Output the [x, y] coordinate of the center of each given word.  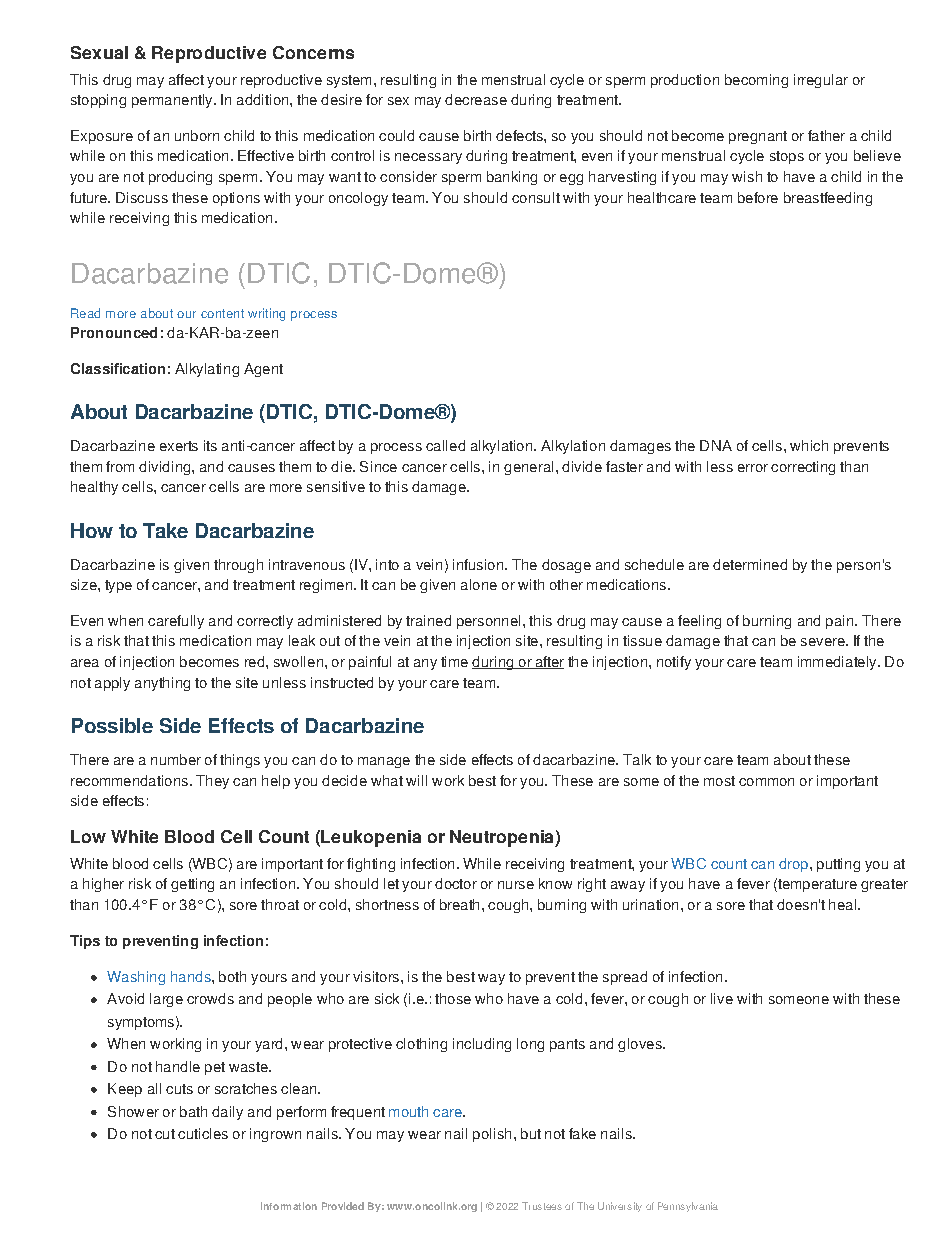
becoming [756, 81]
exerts [179, 446]
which [809, 445]
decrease [476, 99]
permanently [173, 101]
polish [492, 1135]
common [766, 782]
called [445, 445]
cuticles [203, 1133]
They [212, 782]
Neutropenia [503, 838]
